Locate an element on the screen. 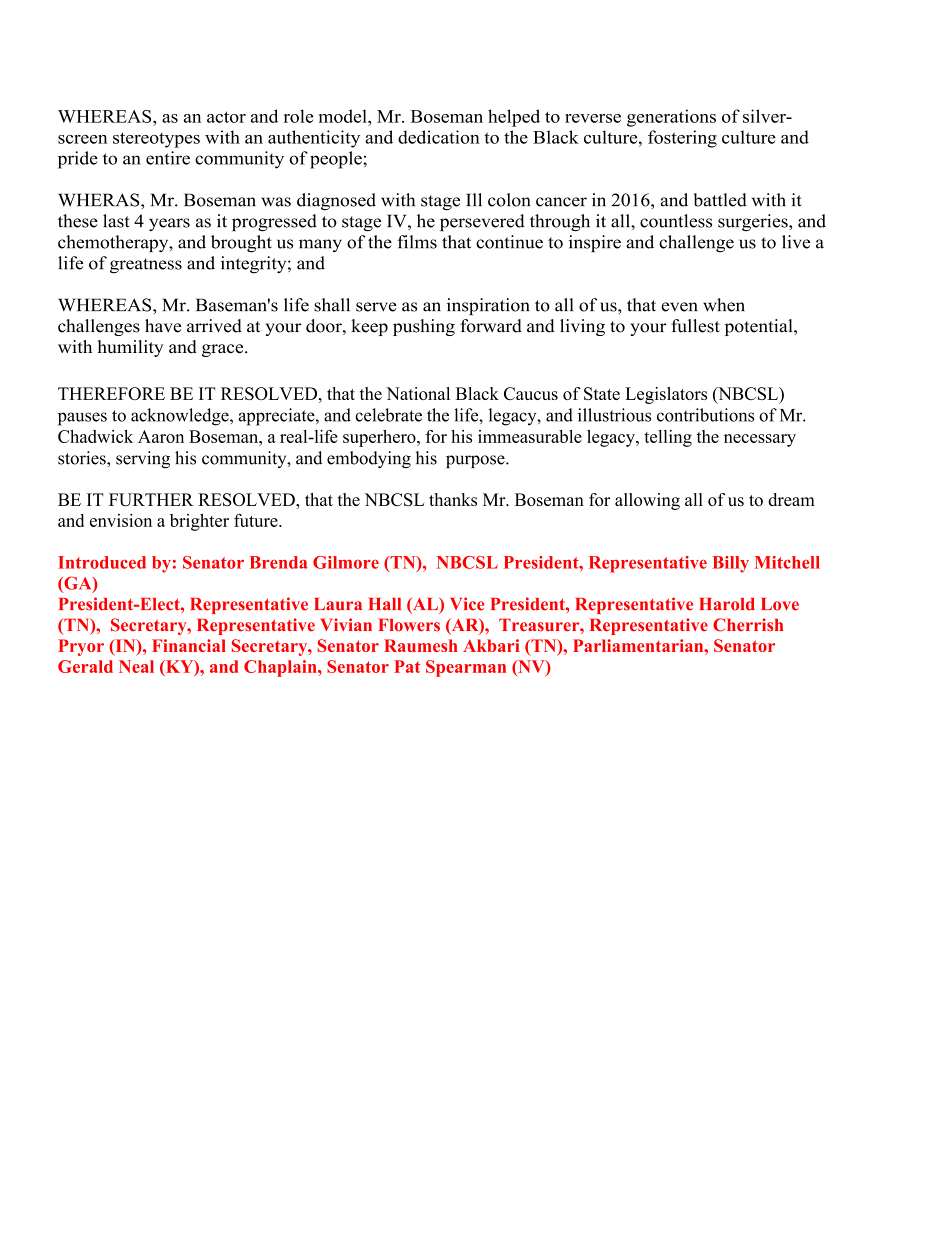 The width and height of the screenshot is (952, 1233). serving is located at coordinates (143, 459).
